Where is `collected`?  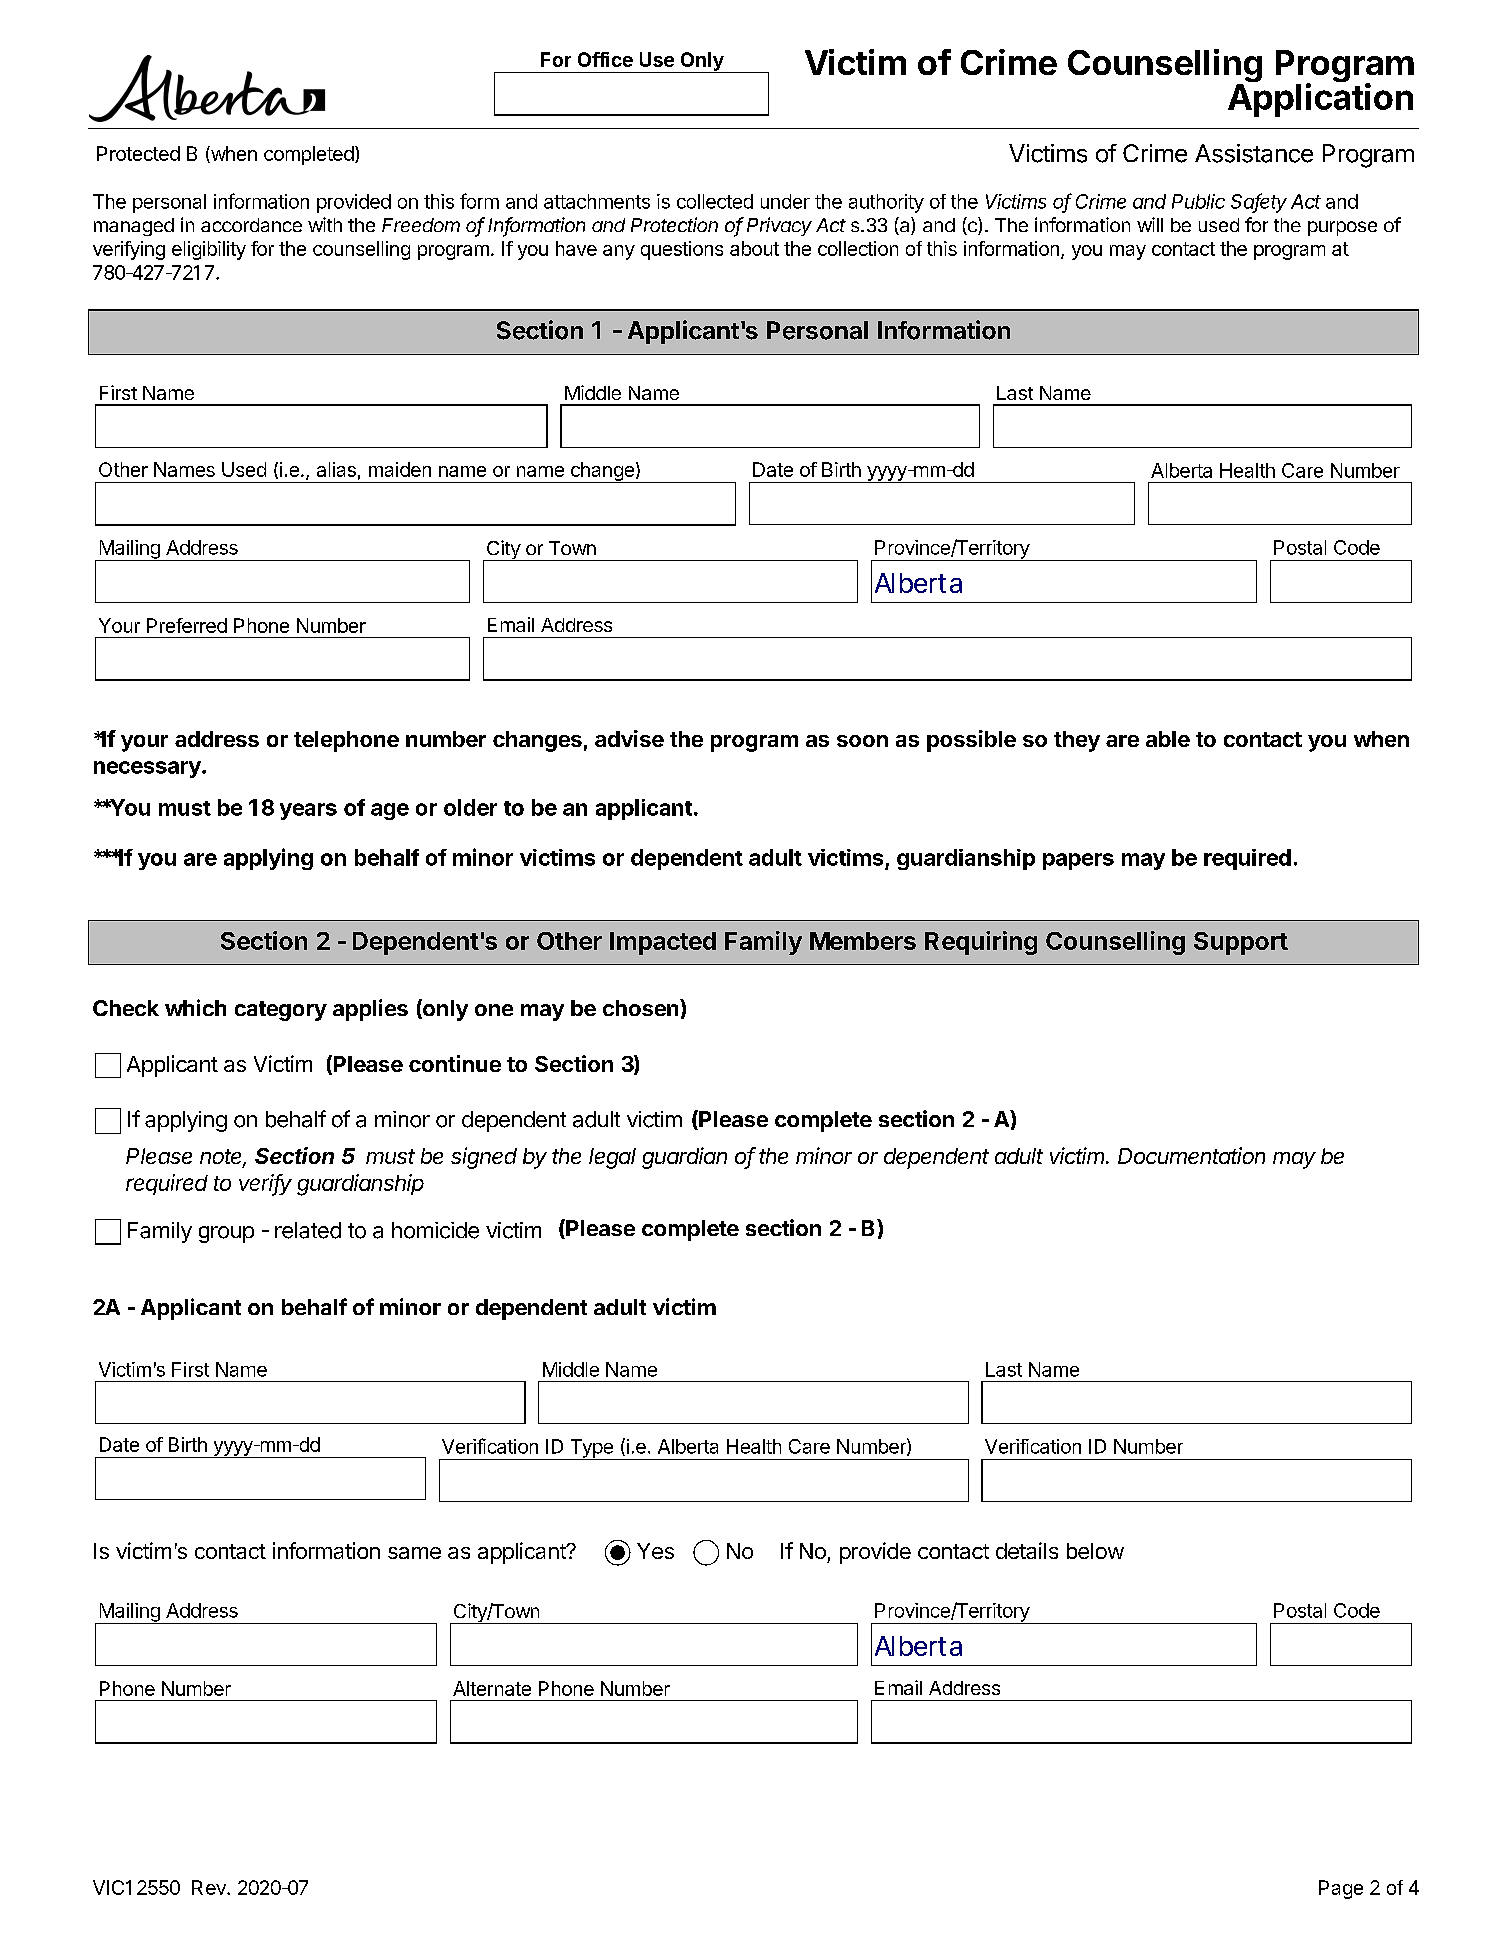 collected is located at coordinates (715, 201).
